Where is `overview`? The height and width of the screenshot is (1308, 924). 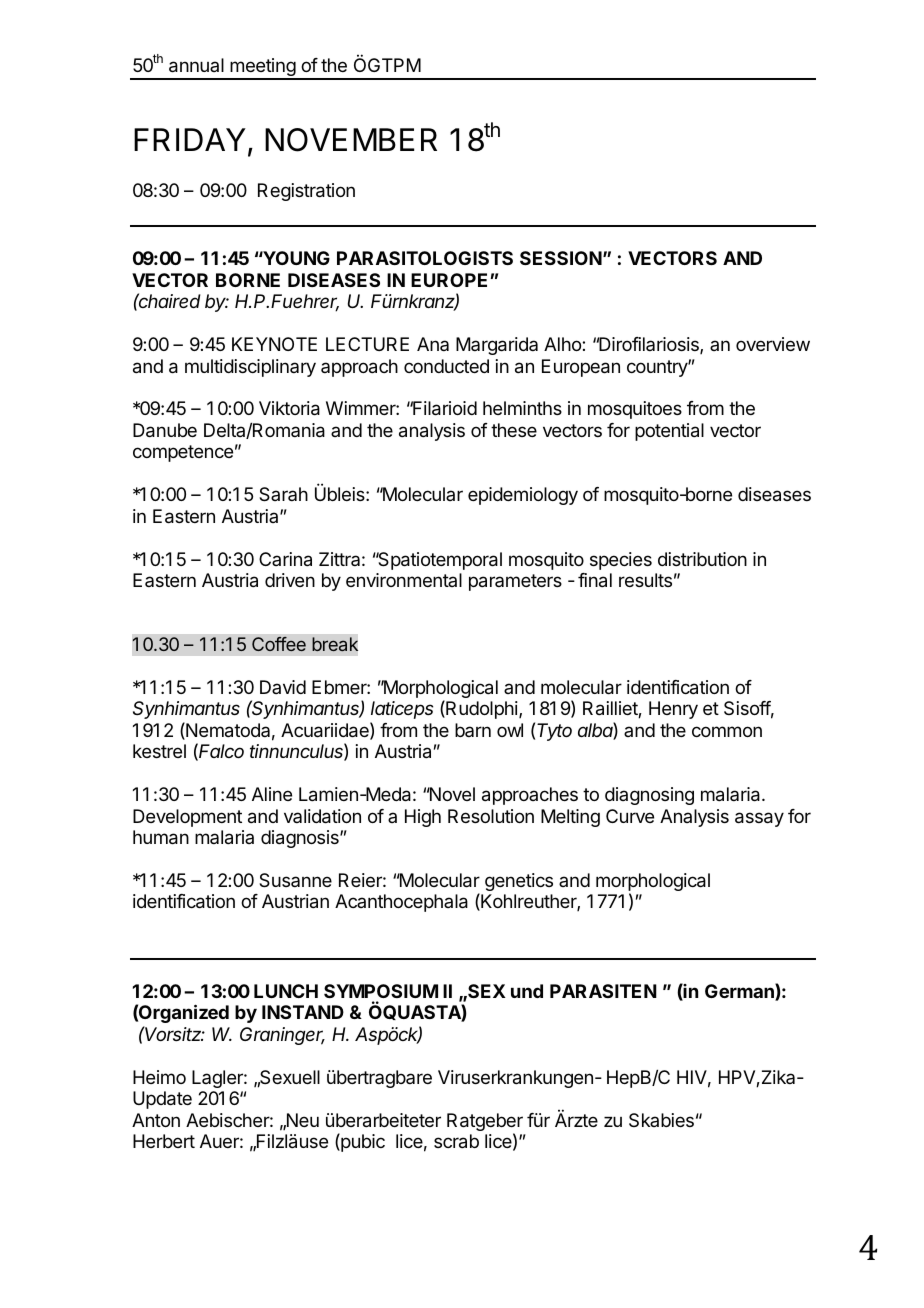
overview is located at coordinates (773, 344).
